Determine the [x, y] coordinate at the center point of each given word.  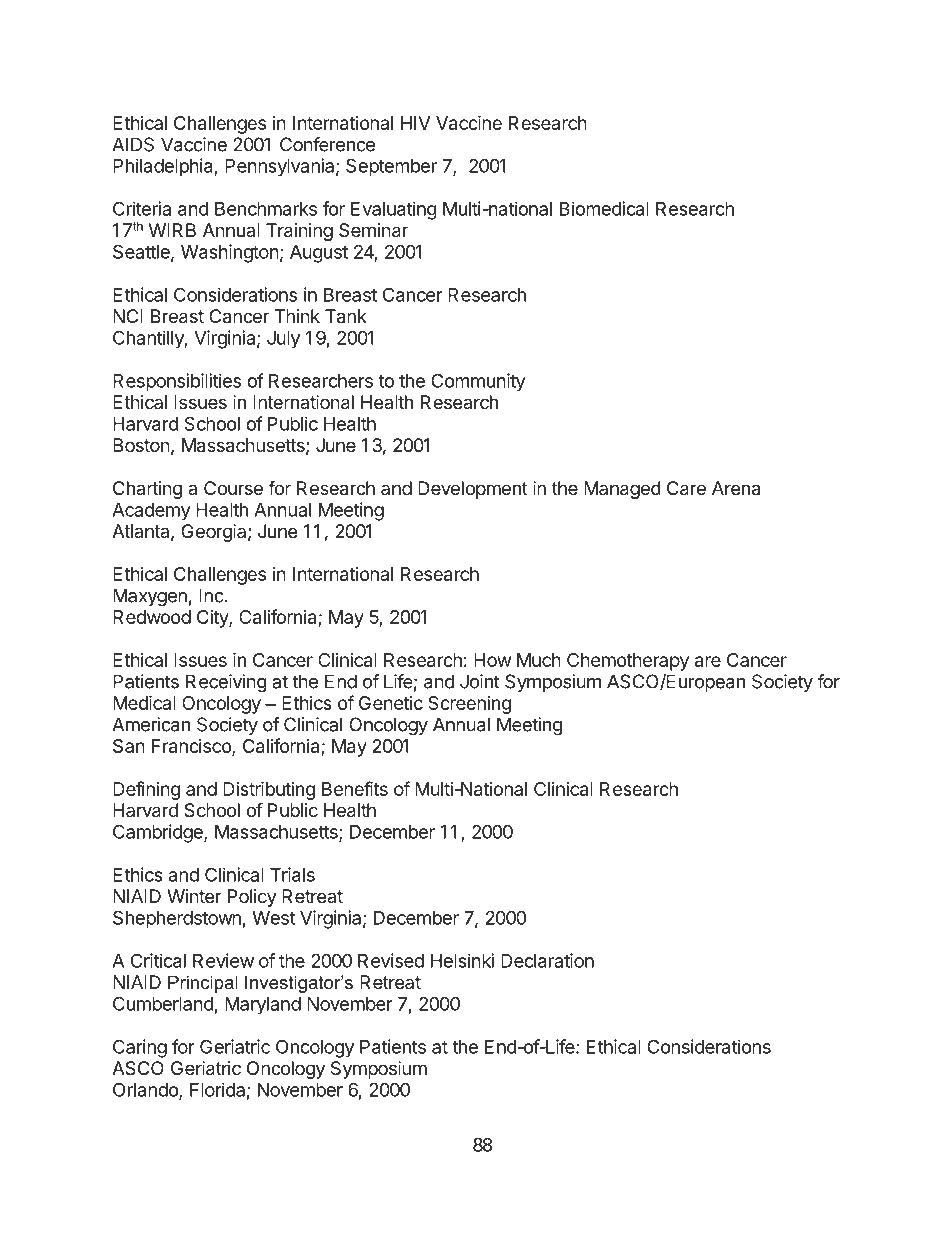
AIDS [133, 144]
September [391, 167]
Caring [140, 1048]
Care [686, 488]
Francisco [192, 747]
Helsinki [462, 960]
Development [473, 490]
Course [233, 488]
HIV [416, 123]
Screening [469, 705]
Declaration [547, 960]
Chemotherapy [628, 662]
